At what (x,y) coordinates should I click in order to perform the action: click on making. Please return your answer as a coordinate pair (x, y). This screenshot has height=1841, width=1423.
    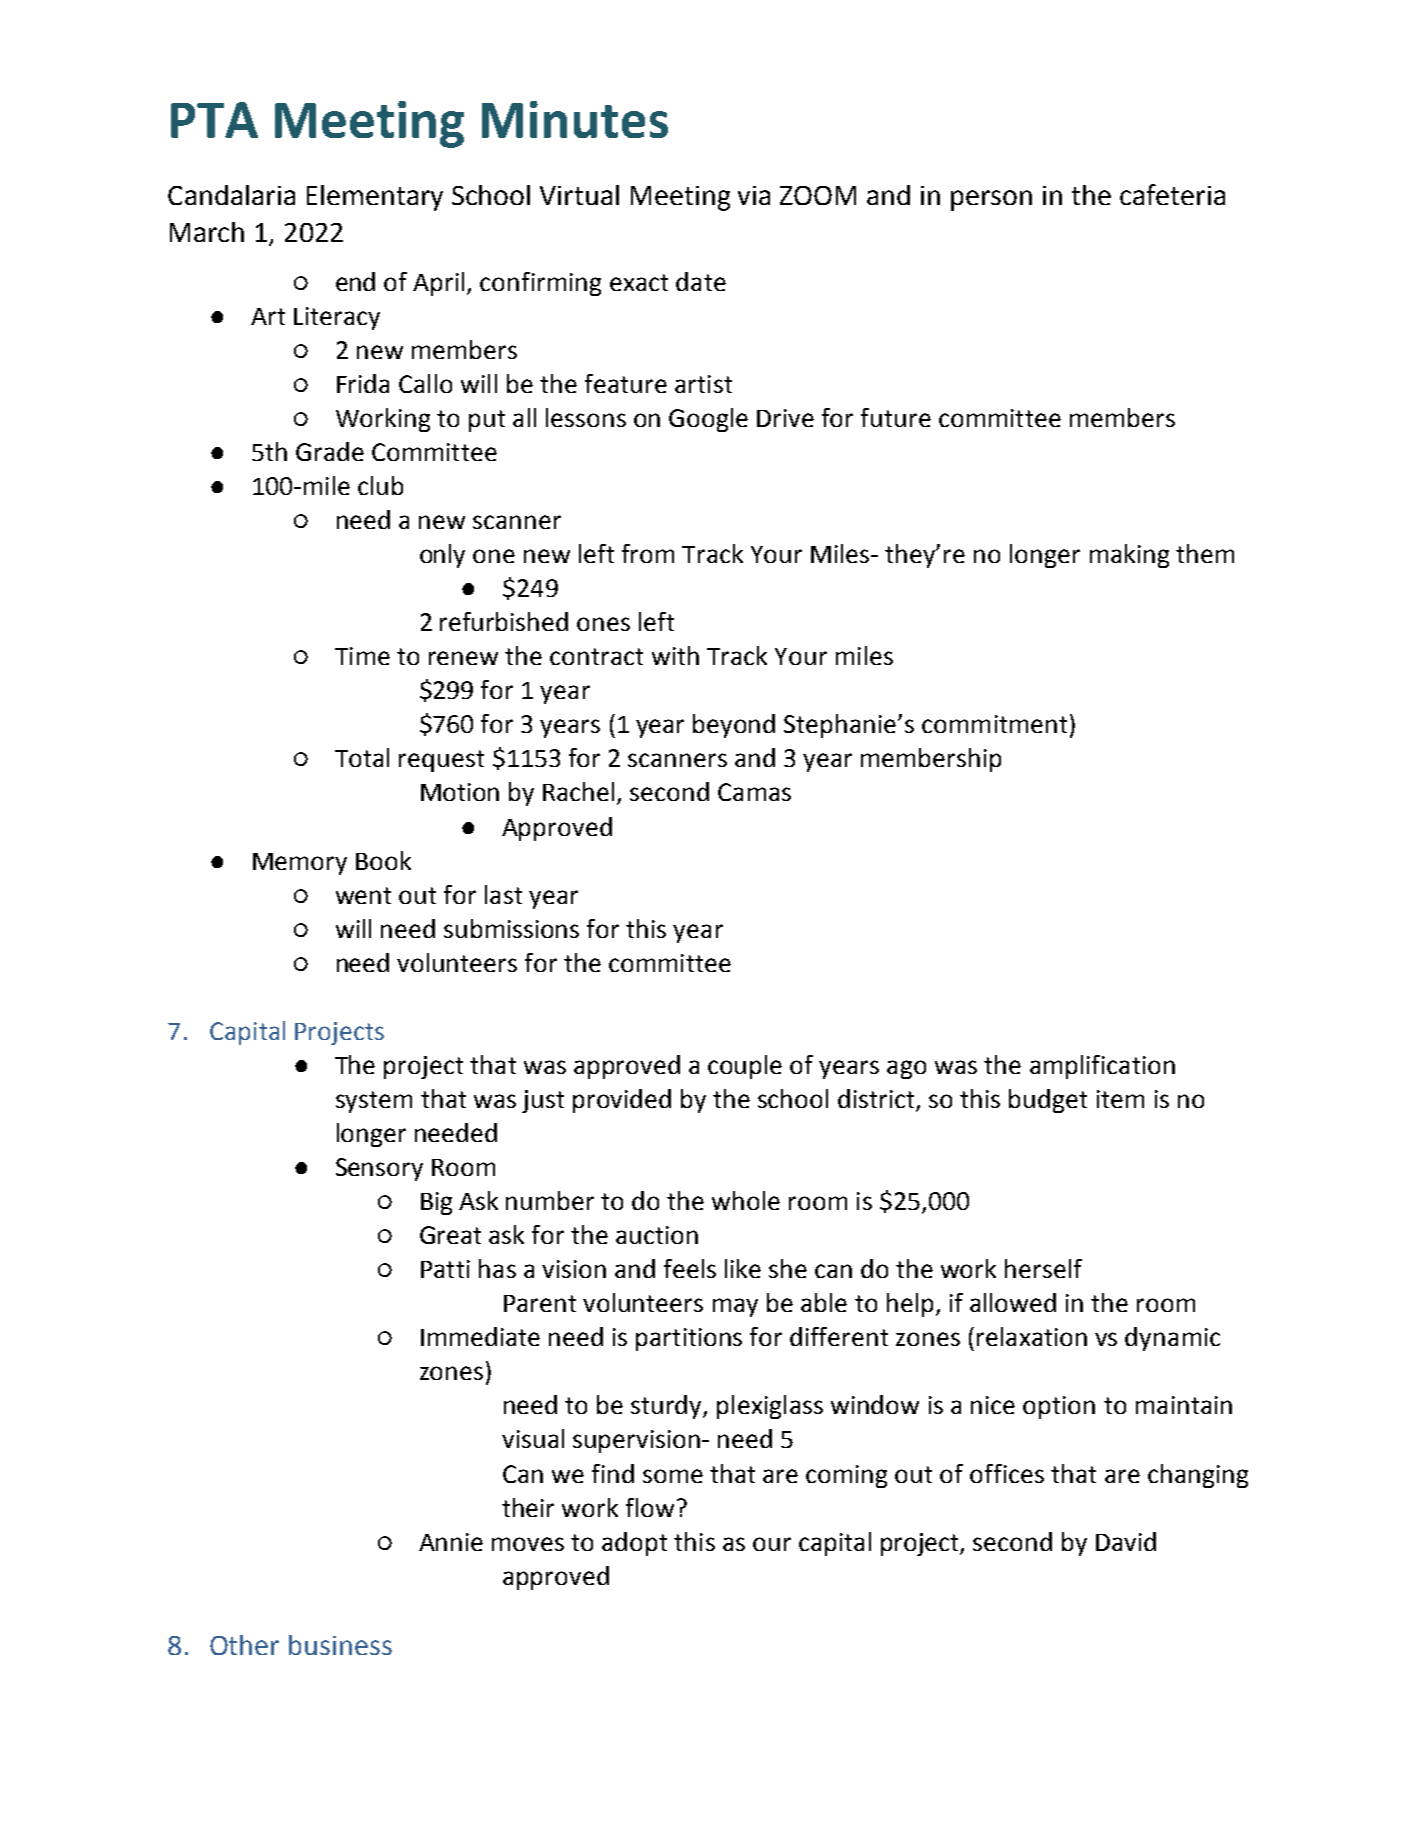
    Looking at the image, I should click on (1129, 556).
